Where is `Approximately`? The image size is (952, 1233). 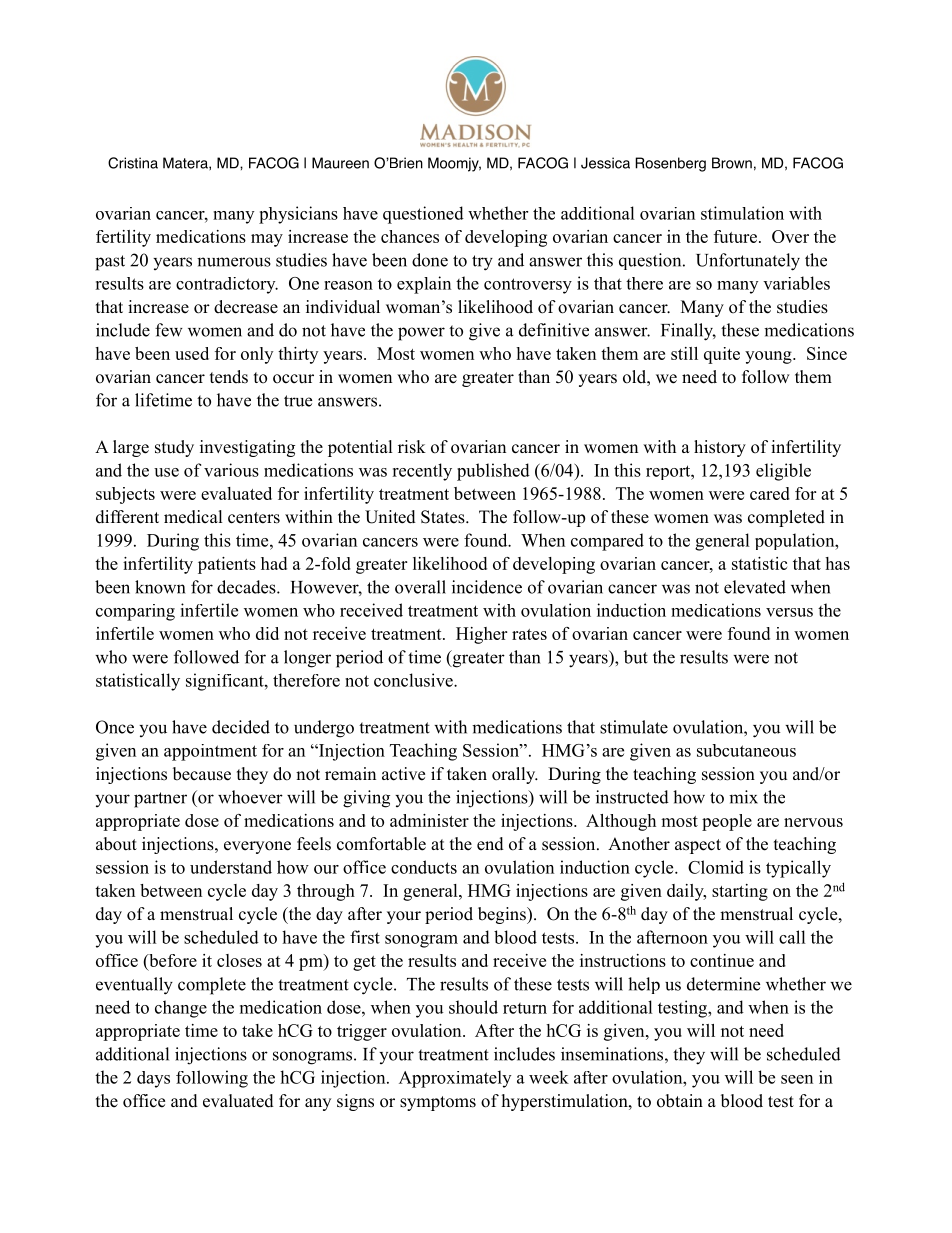
Approximately is located at coordinates (455, 1079).
